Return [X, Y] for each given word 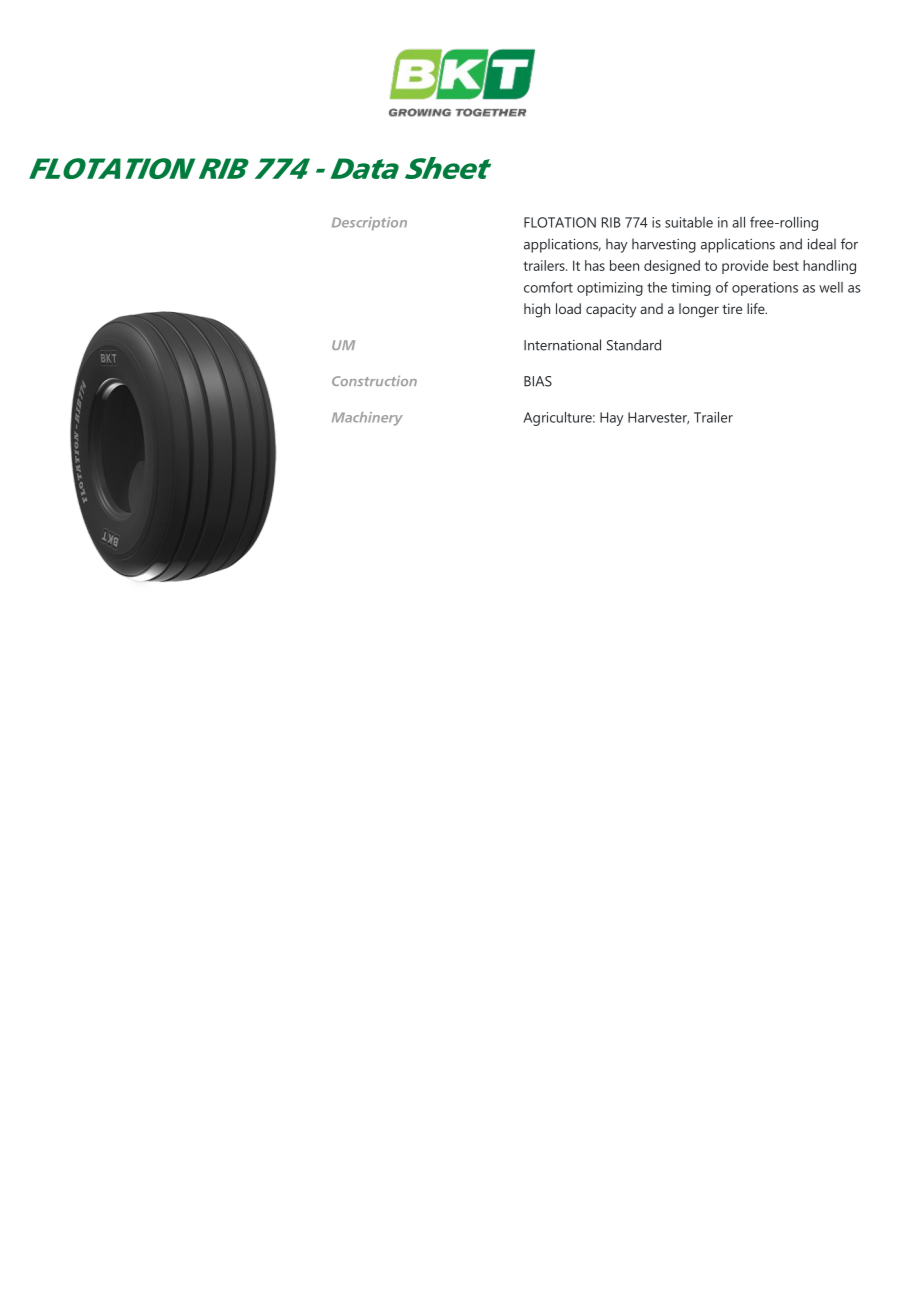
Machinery [367, 419]
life [757, 308]
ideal [822, 244]
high [537, 310]
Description [369, 224]
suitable [689, 222]
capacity [611, 310]
